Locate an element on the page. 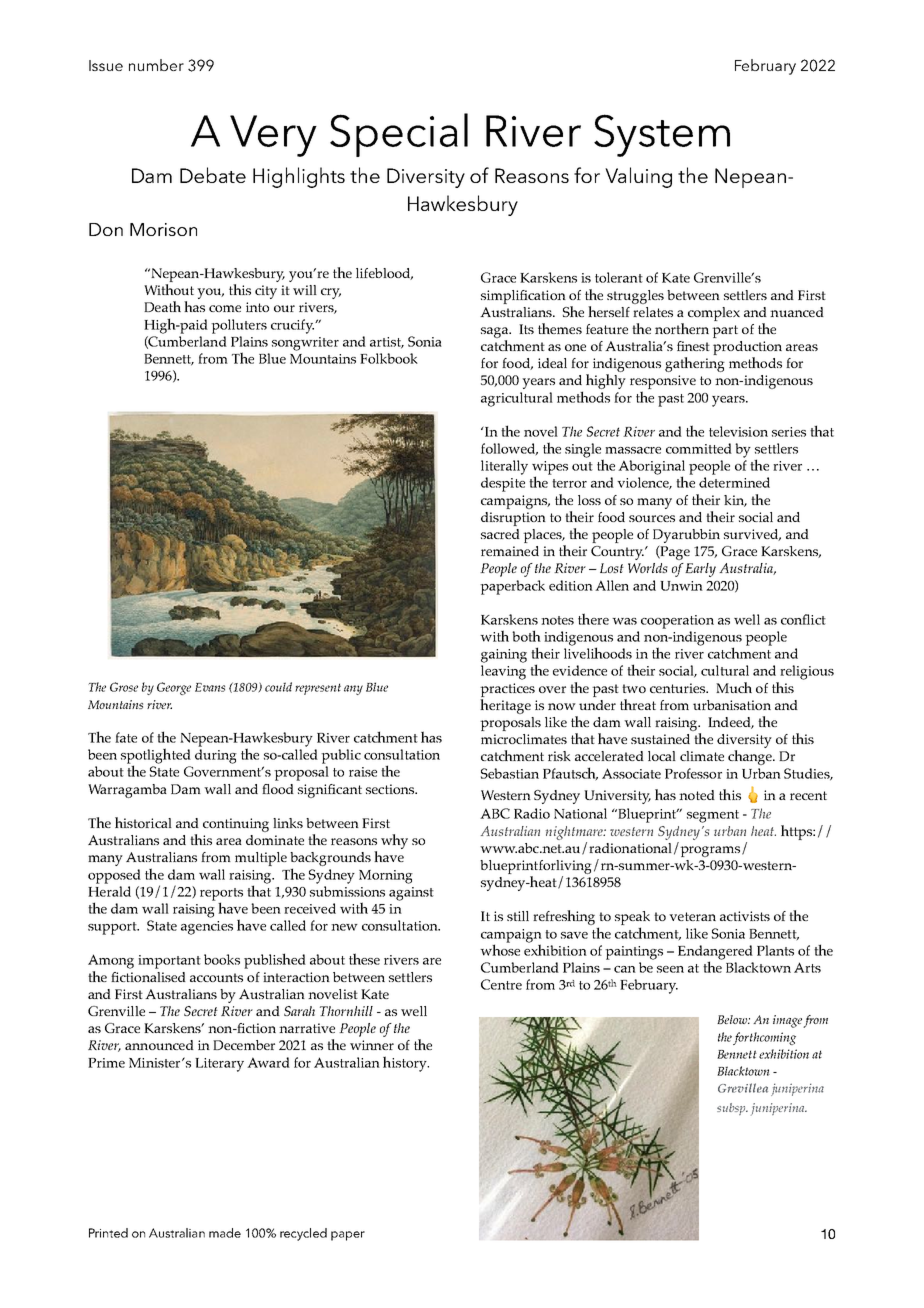 This page has height=1308, width=924. System is located at coordinates (662, 135).
